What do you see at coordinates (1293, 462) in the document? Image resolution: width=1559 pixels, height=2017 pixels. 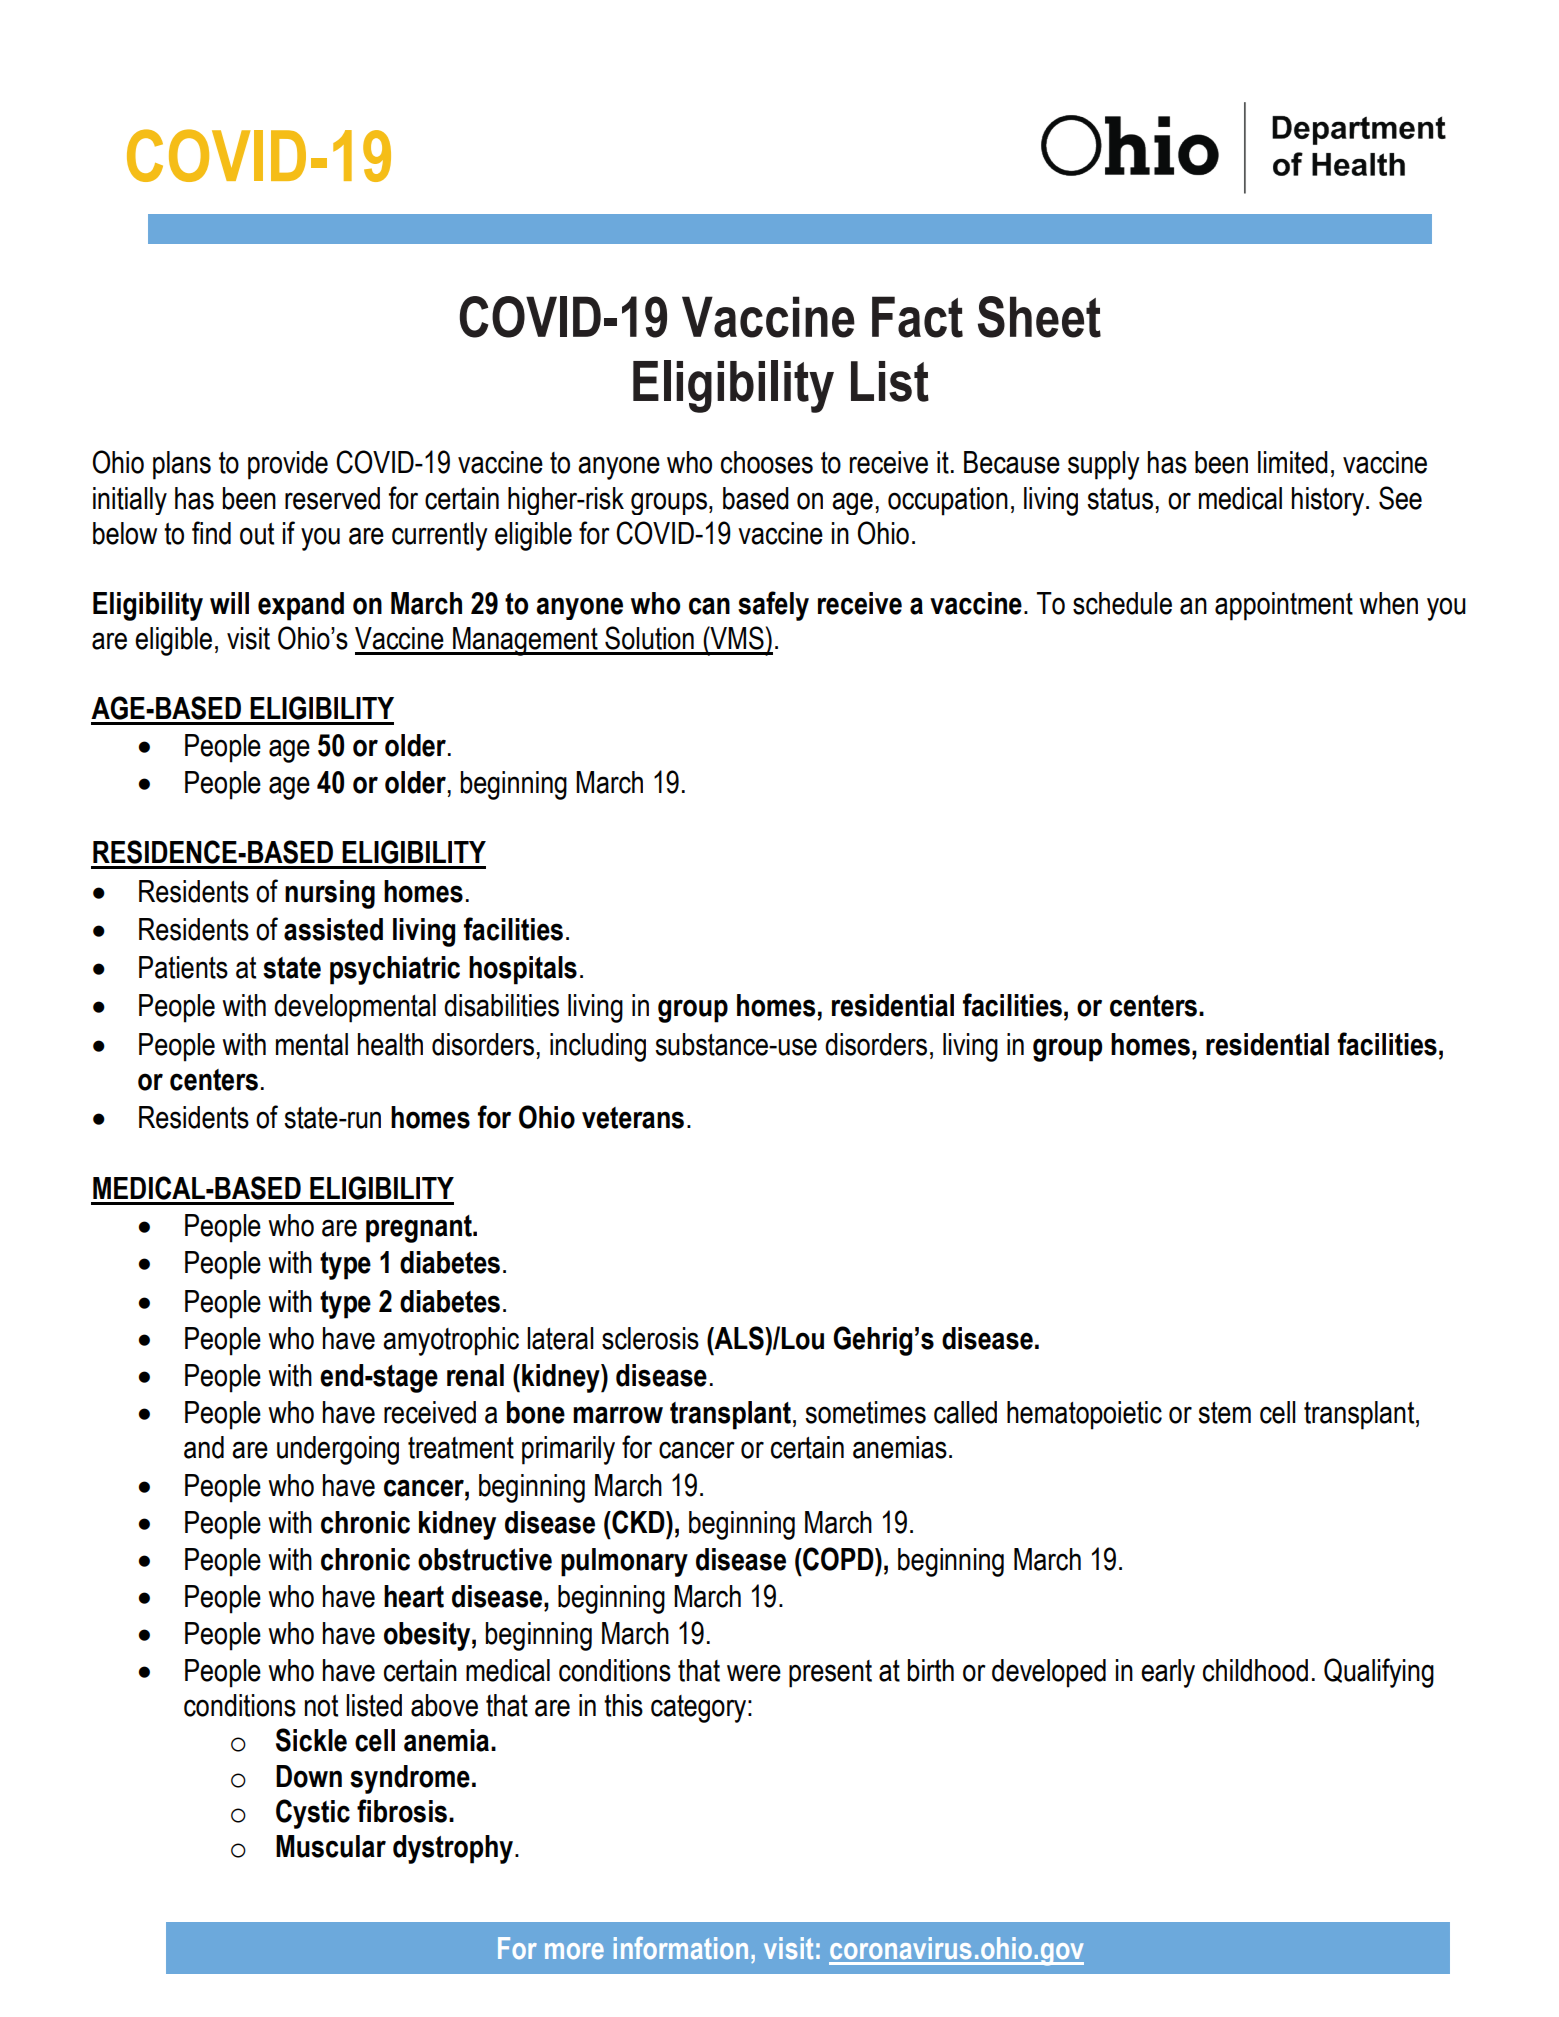 I see `limited` at bounding box center [1293, 462].
